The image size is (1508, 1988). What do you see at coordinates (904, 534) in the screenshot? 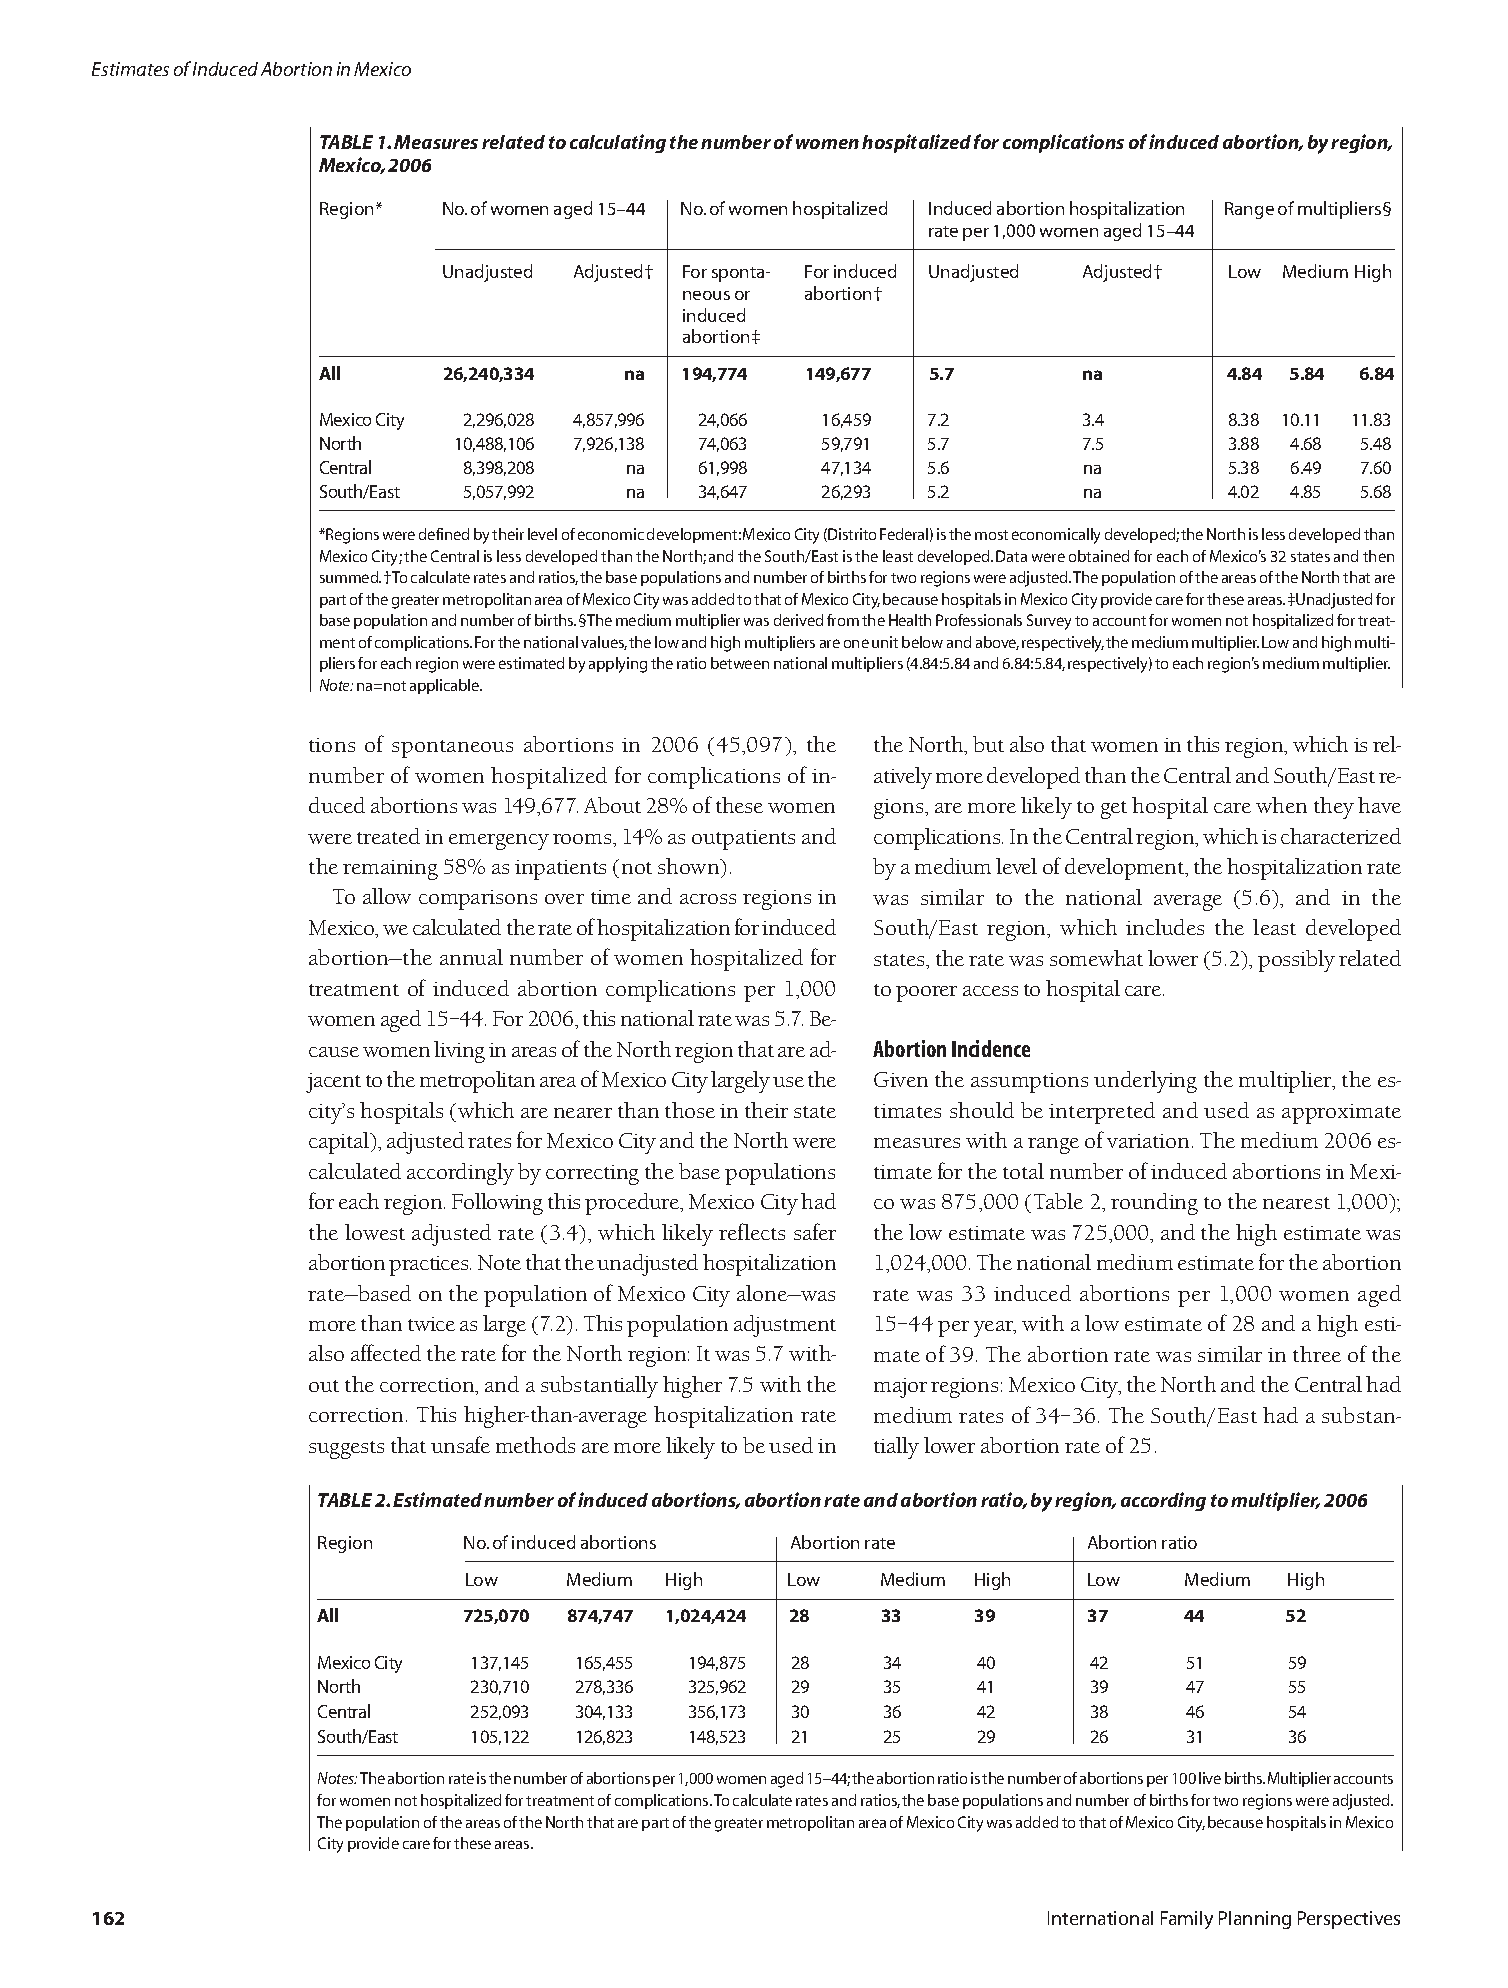
I see `Federal` at bounding box center [904, 534].
